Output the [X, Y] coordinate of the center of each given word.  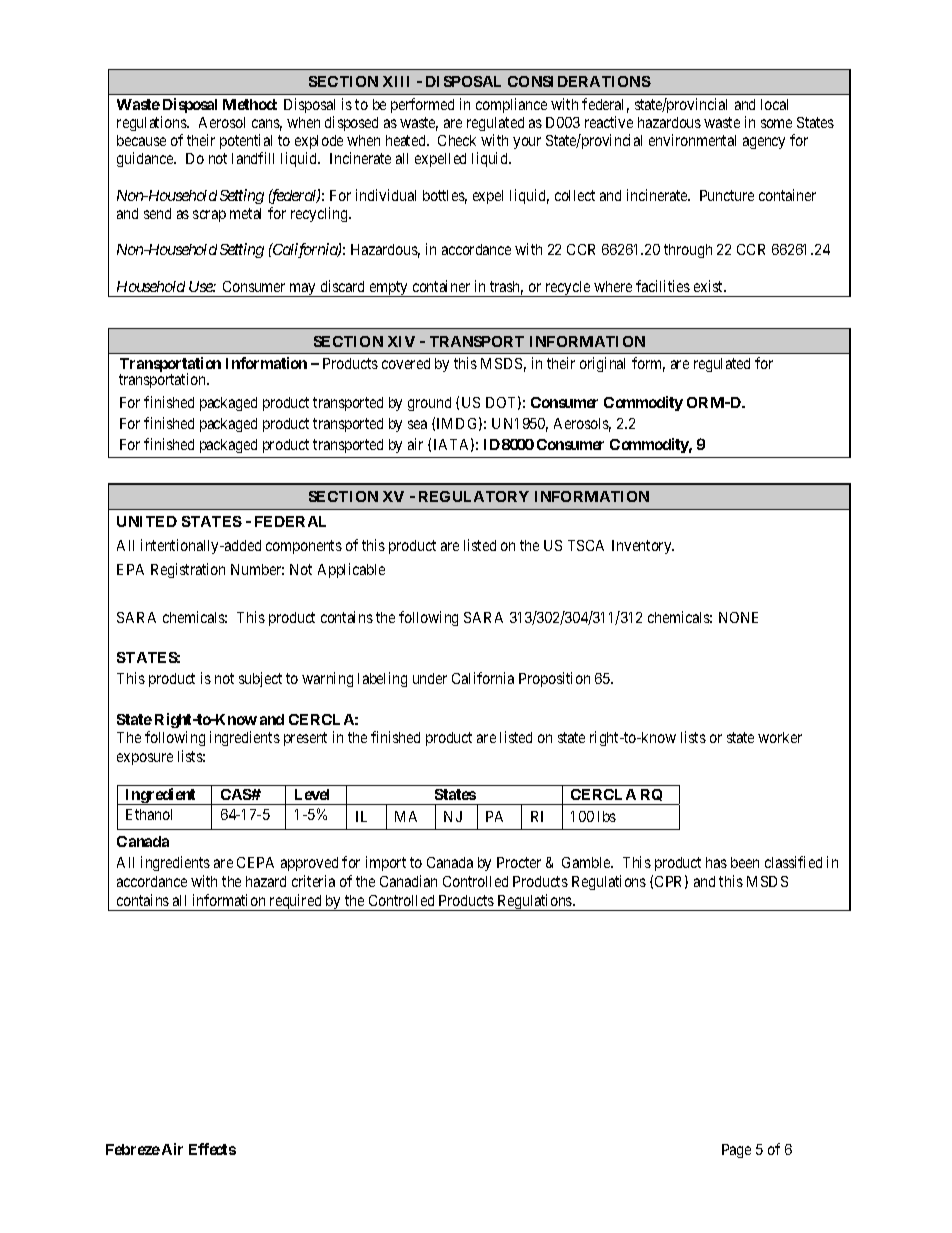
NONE [738, 617]
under [430, 678]
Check [457, 140]
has [716, 862]
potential [246, 141]
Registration [188, 570]
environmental [692, 140]
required [295, 902]
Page [736, 1151]
